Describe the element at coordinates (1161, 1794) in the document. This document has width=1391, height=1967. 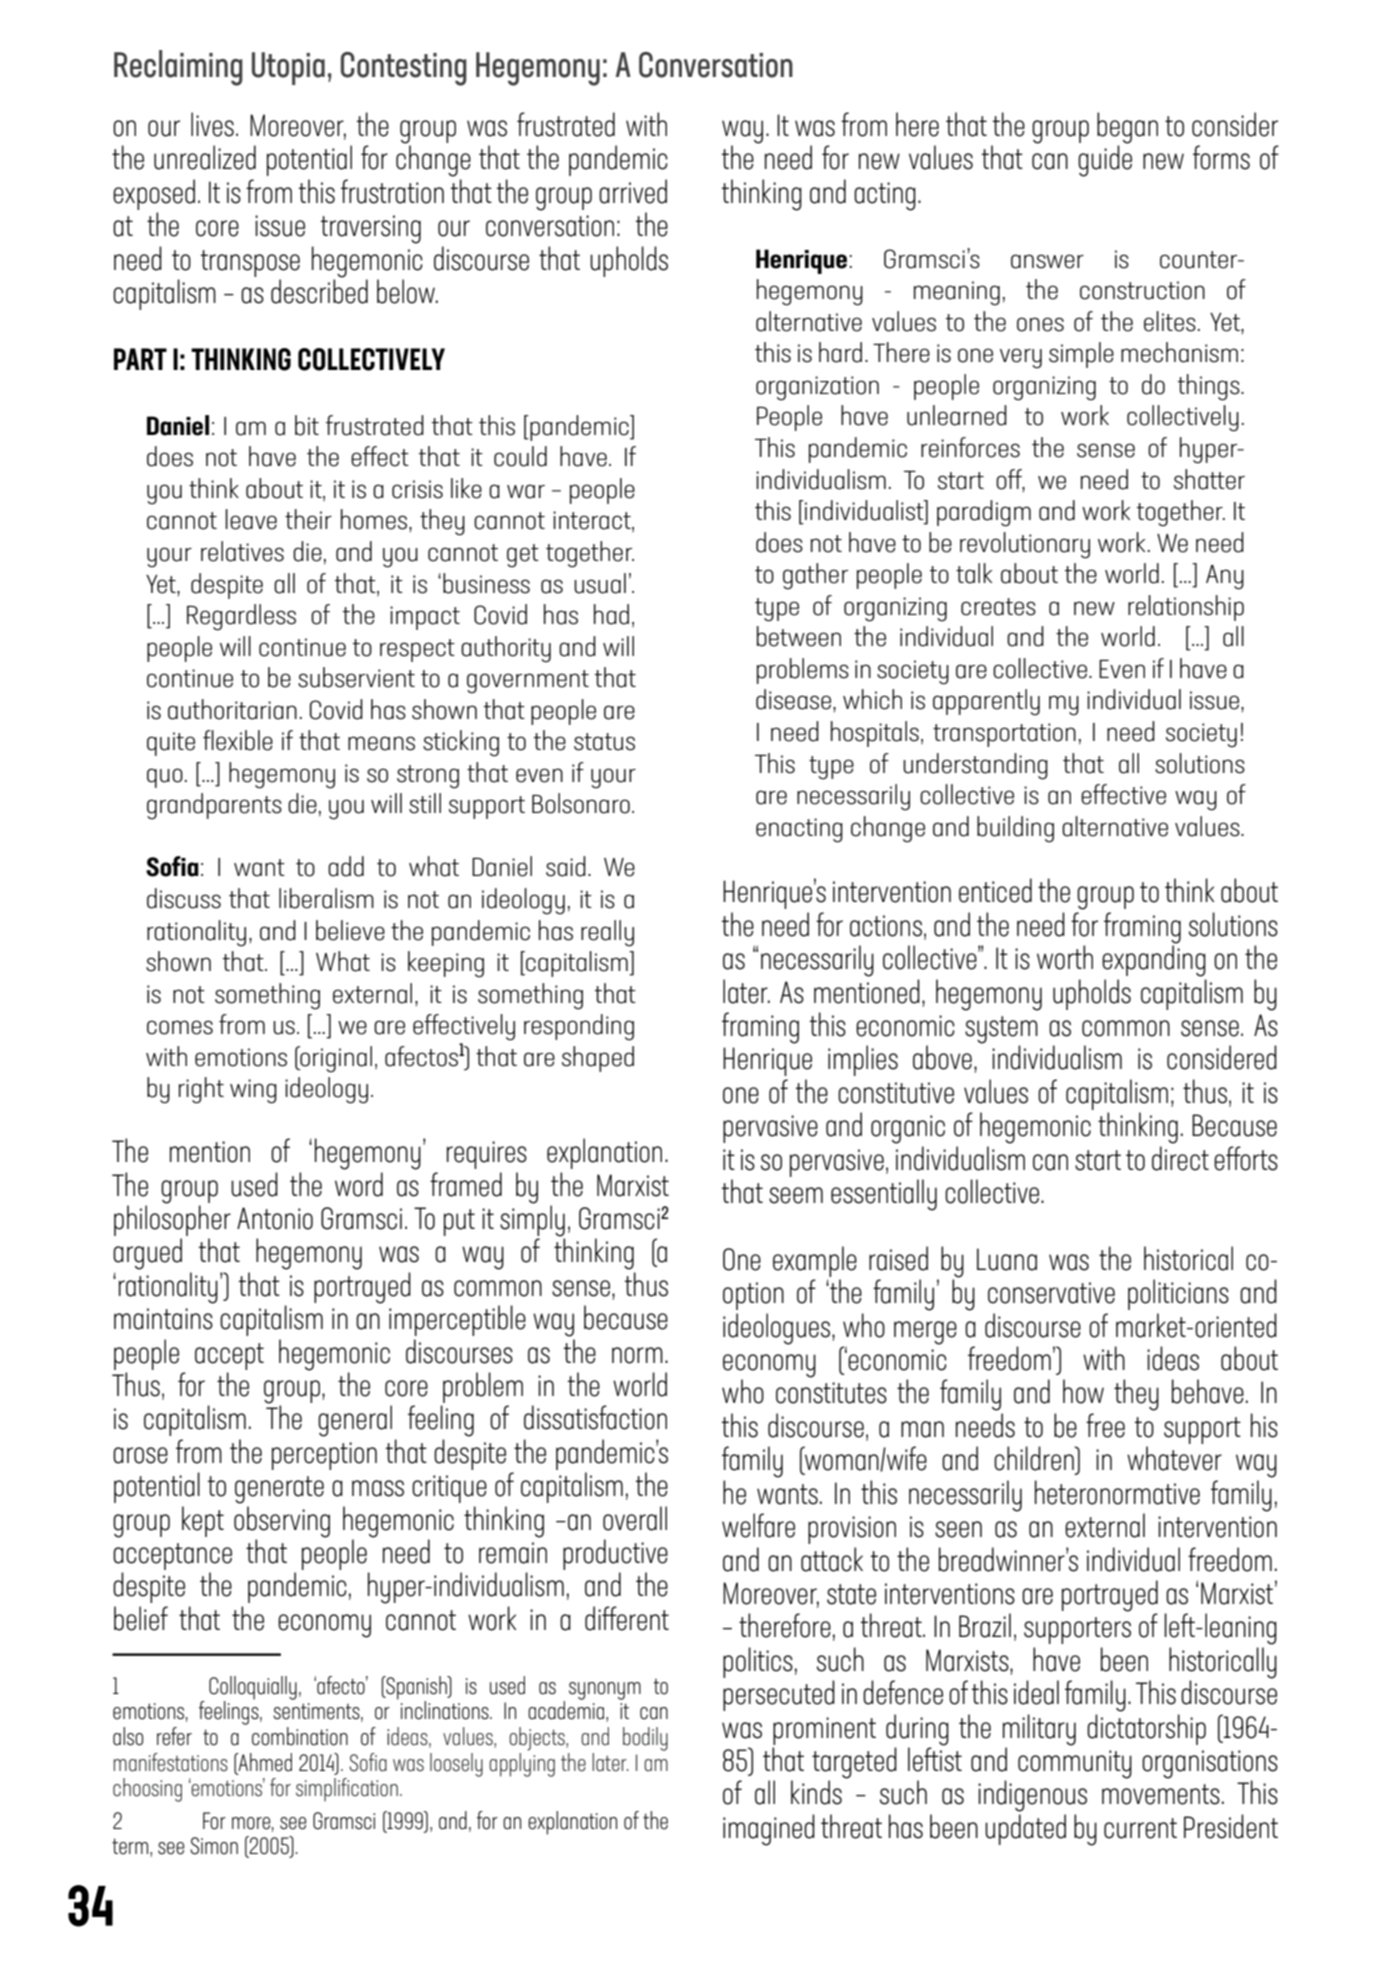
I see `movements` at that location.
